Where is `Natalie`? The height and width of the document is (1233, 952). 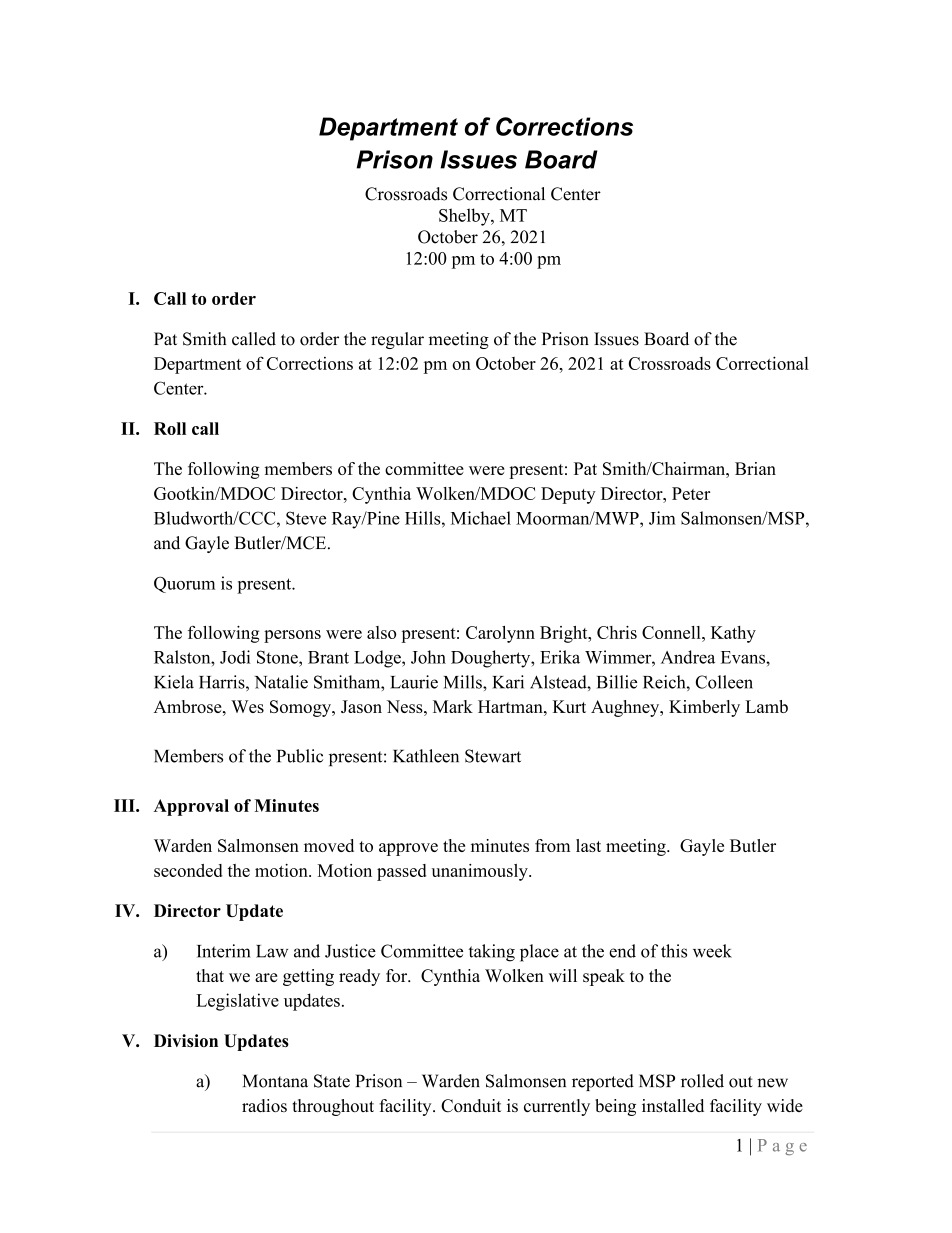 Natalie is located at coordinates (281, 682).
